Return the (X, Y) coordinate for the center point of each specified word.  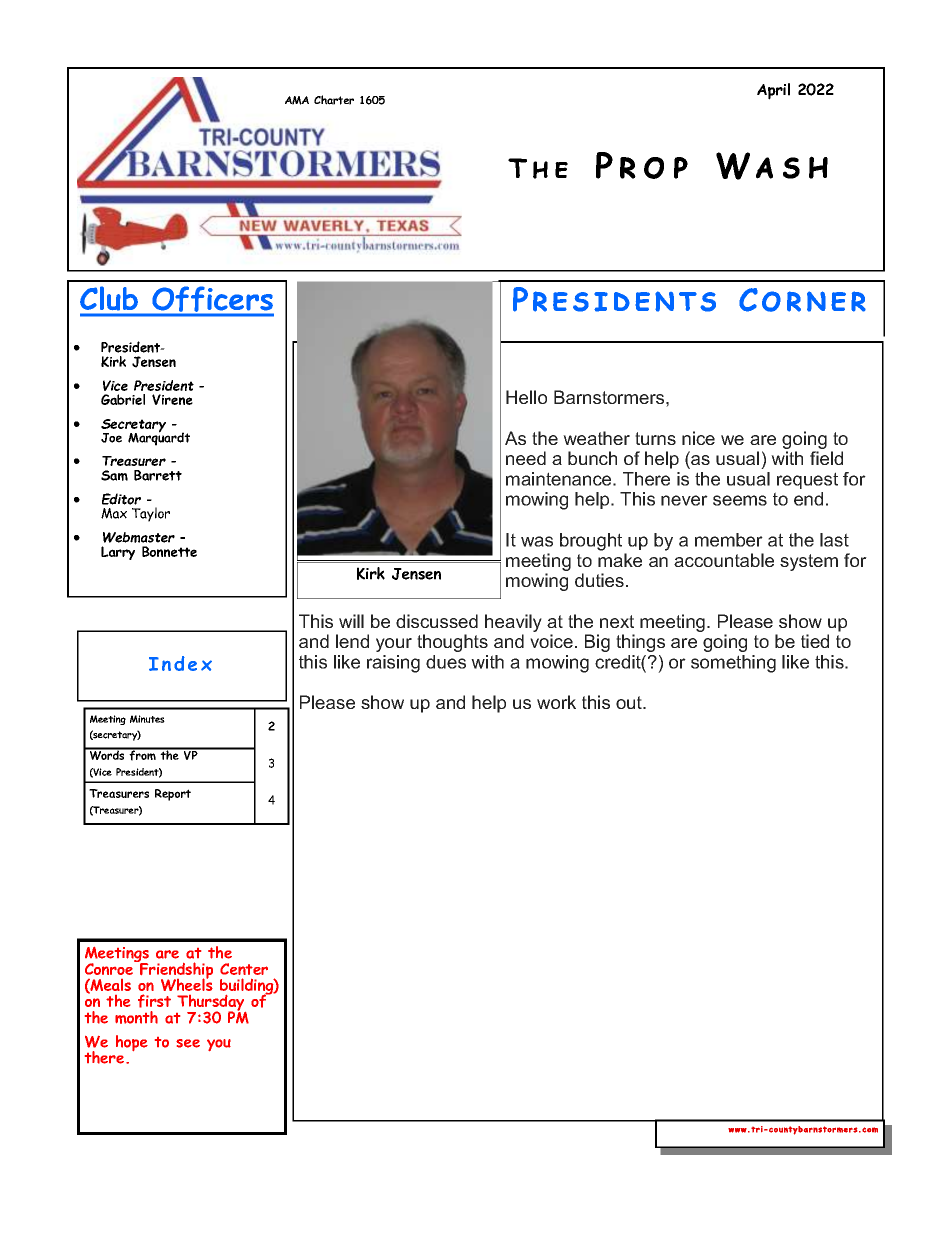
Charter (334, 100)
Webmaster (139, 537)
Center (244, 969)
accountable (724, 560)
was (537, 541)
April (773, 91)
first (154, 1001)
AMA (297, 100)
